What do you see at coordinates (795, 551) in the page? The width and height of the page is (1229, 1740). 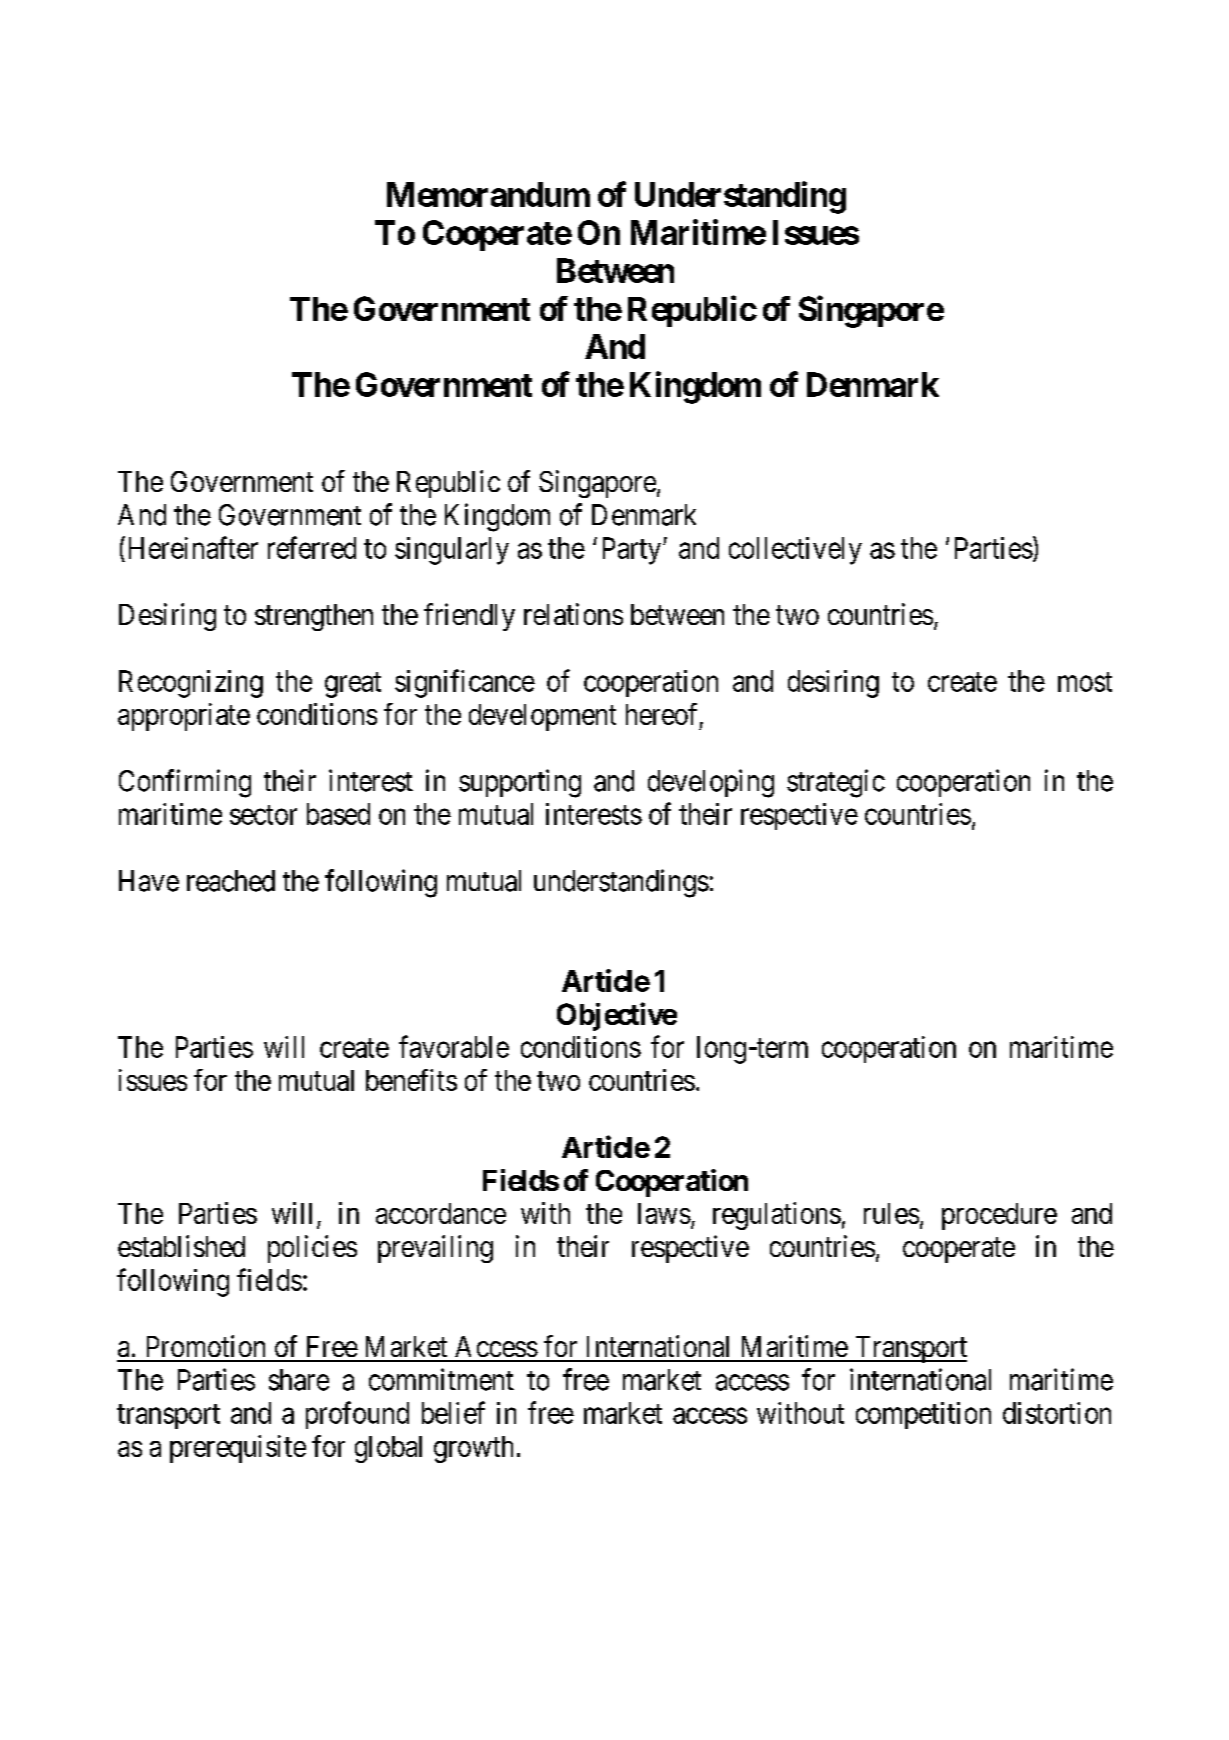 I see `collectively` at bounding box center [795, 551].
